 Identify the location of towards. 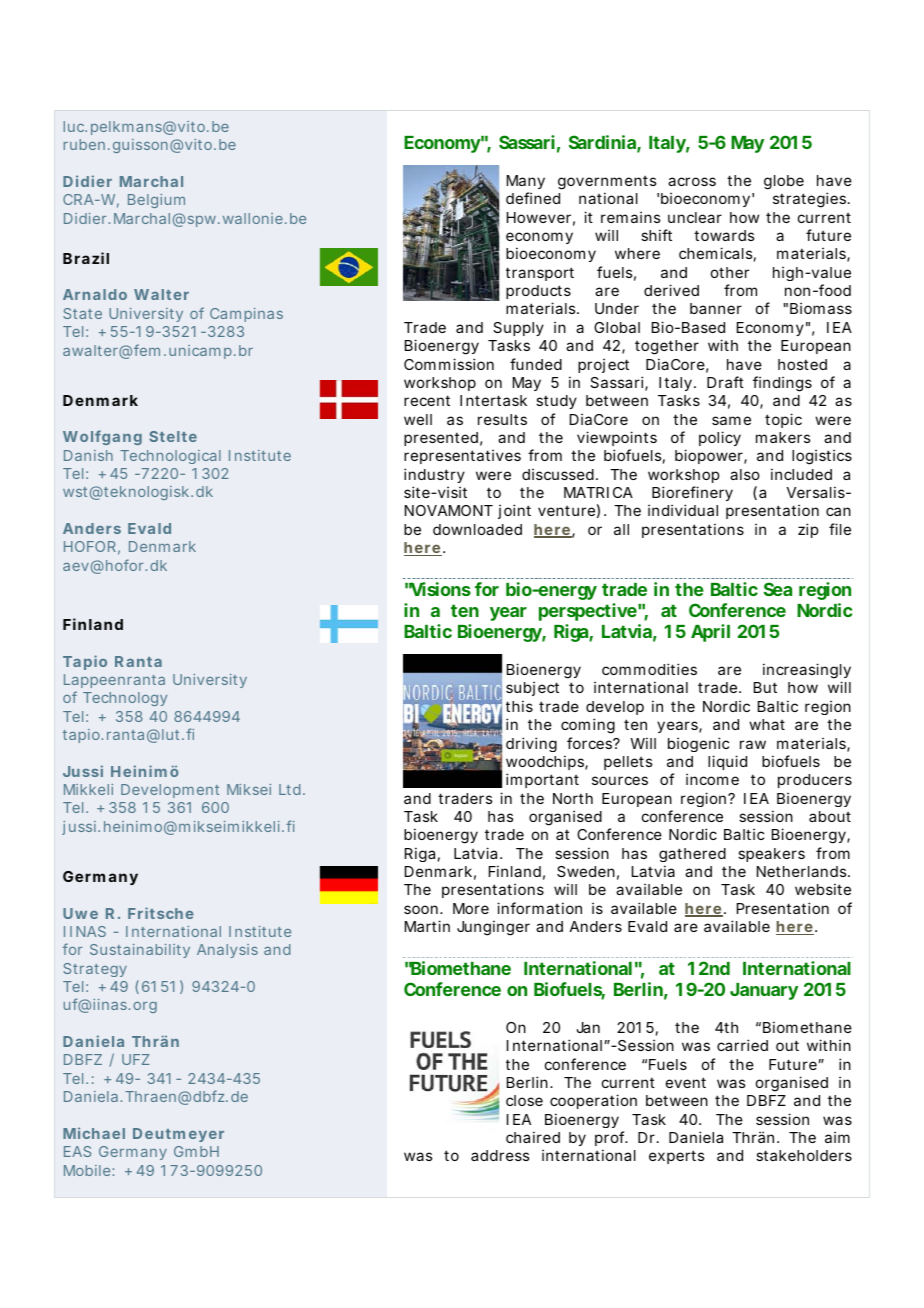
(724, 235).
